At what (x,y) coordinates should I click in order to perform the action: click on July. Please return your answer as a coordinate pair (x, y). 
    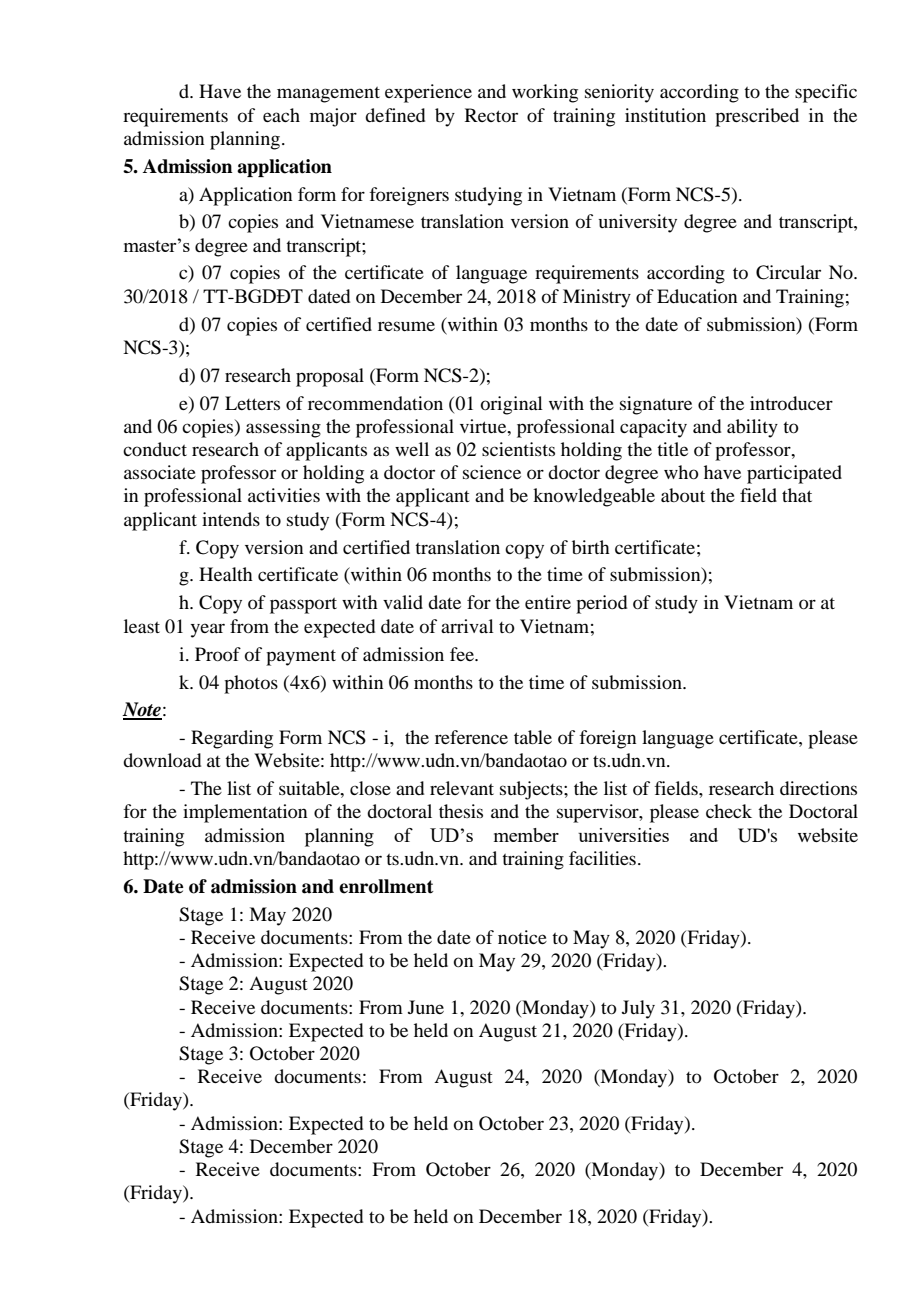
    Looking at the image, I should click on (638, 1009).
